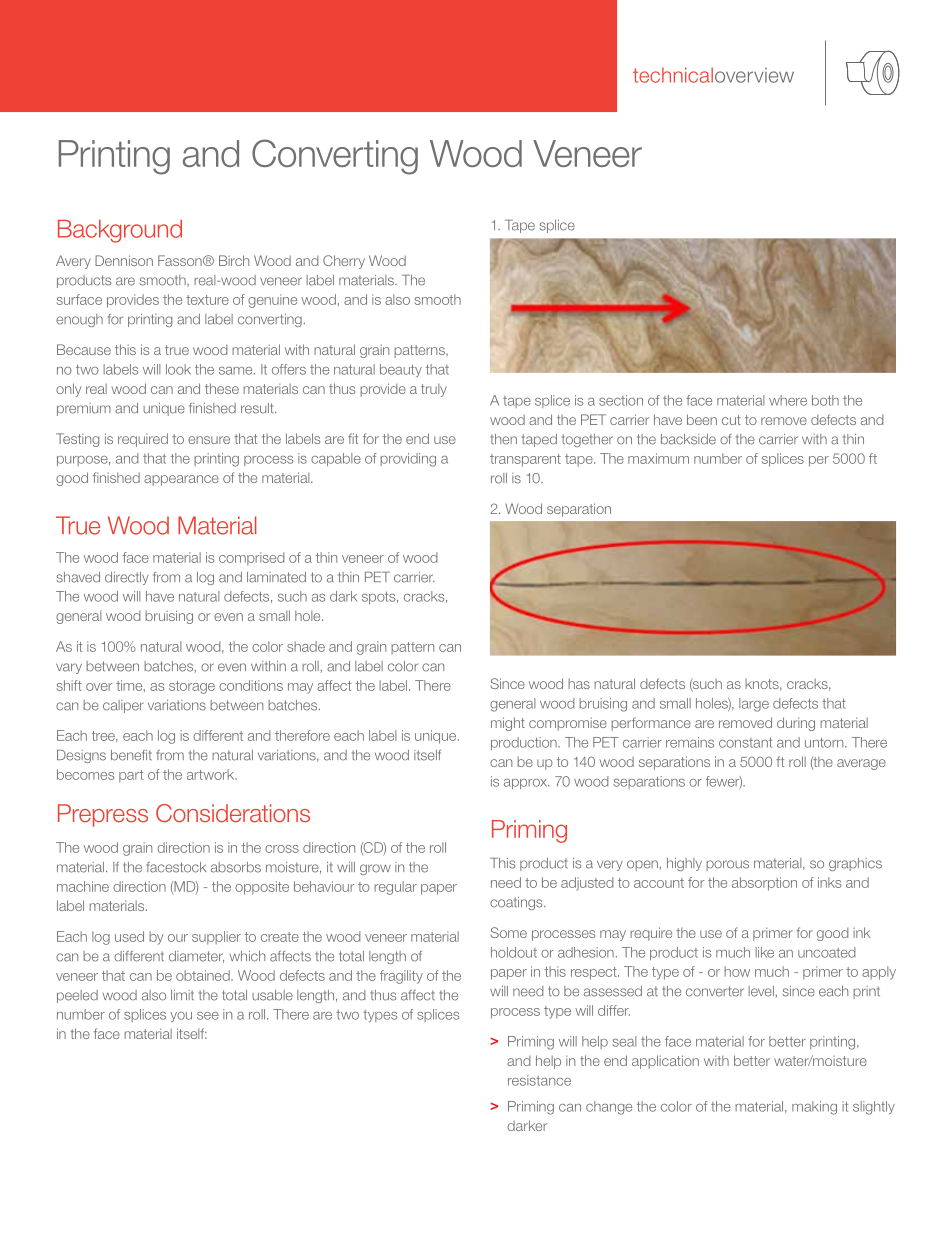 This image has height=1233, width=952. Describe the element at coordinates (181, 1017) in the image. I see `you` at that location.
